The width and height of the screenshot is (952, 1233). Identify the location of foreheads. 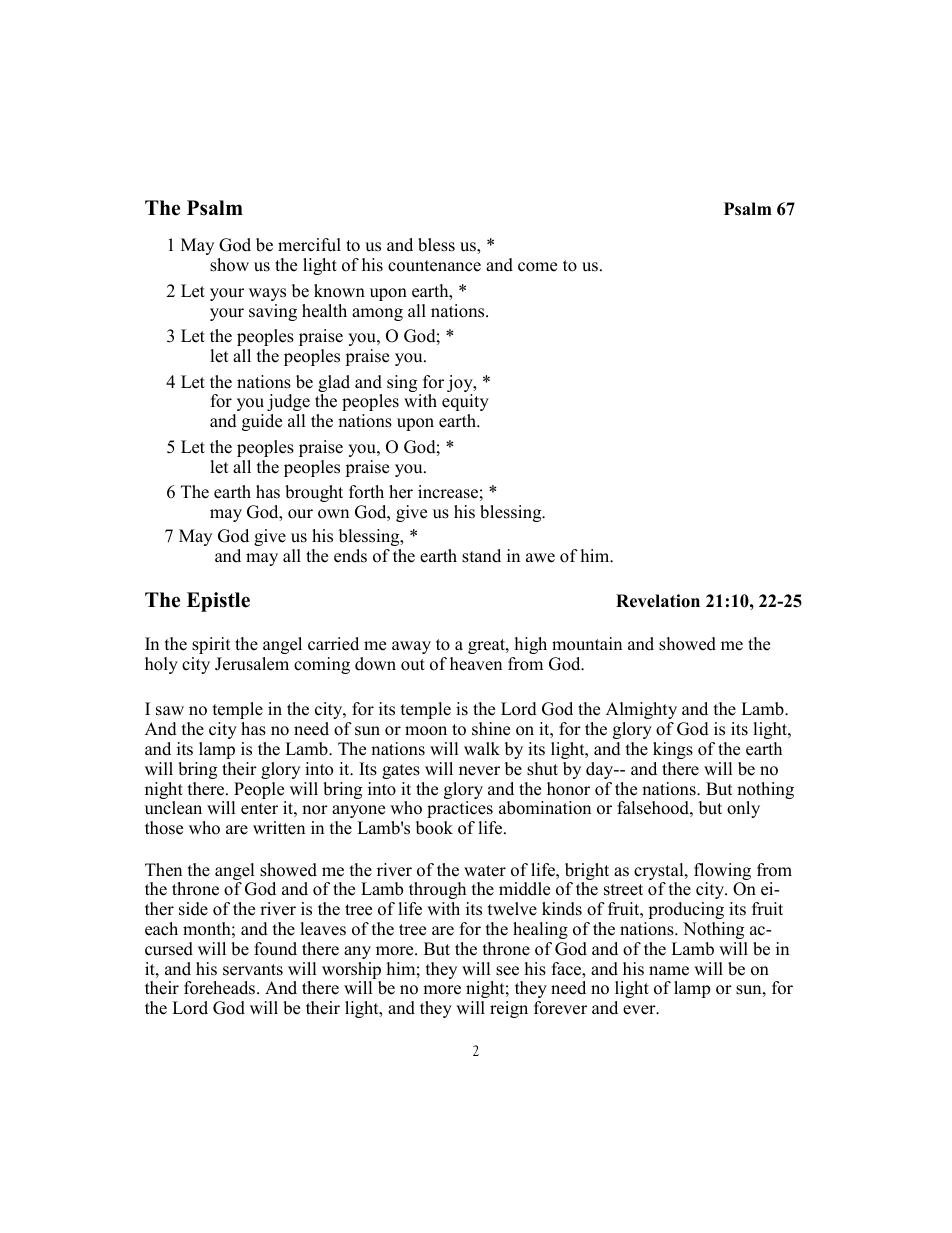
(221, 988).
